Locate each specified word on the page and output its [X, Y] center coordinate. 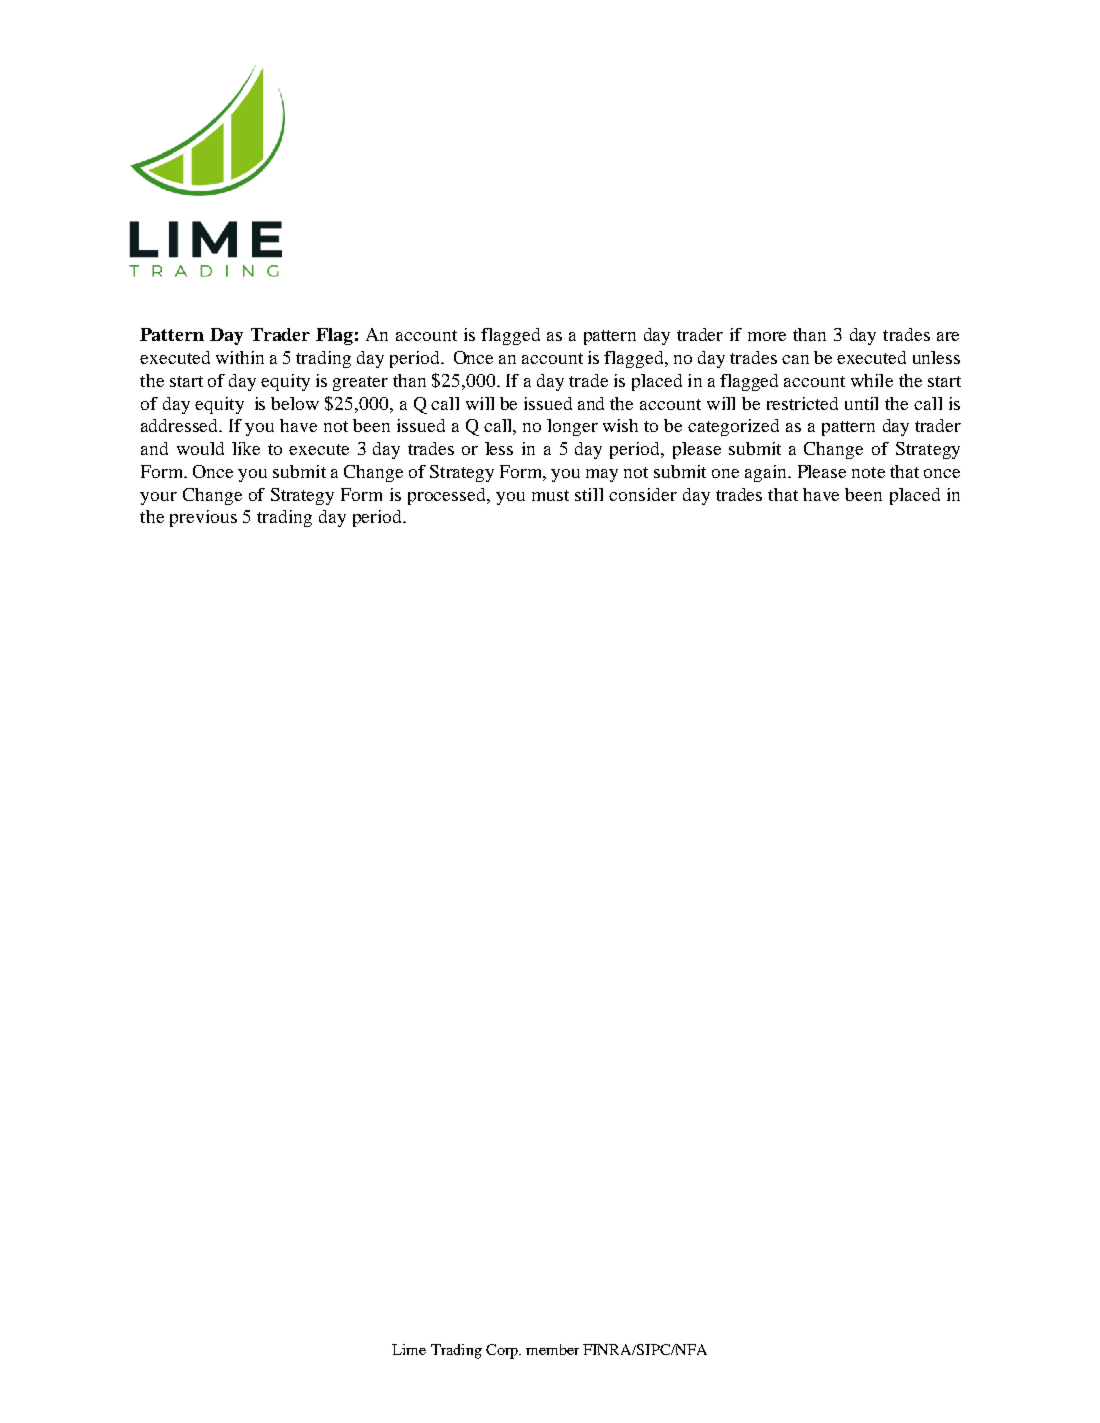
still [589, 494]
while [872, 380]
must [550, 495]
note [868, 472]
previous [203, 518]
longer [572, 427]
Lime [409, 1349]
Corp [503, 1351]
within [240, 357]
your [158, 498]
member [552, 1349]
